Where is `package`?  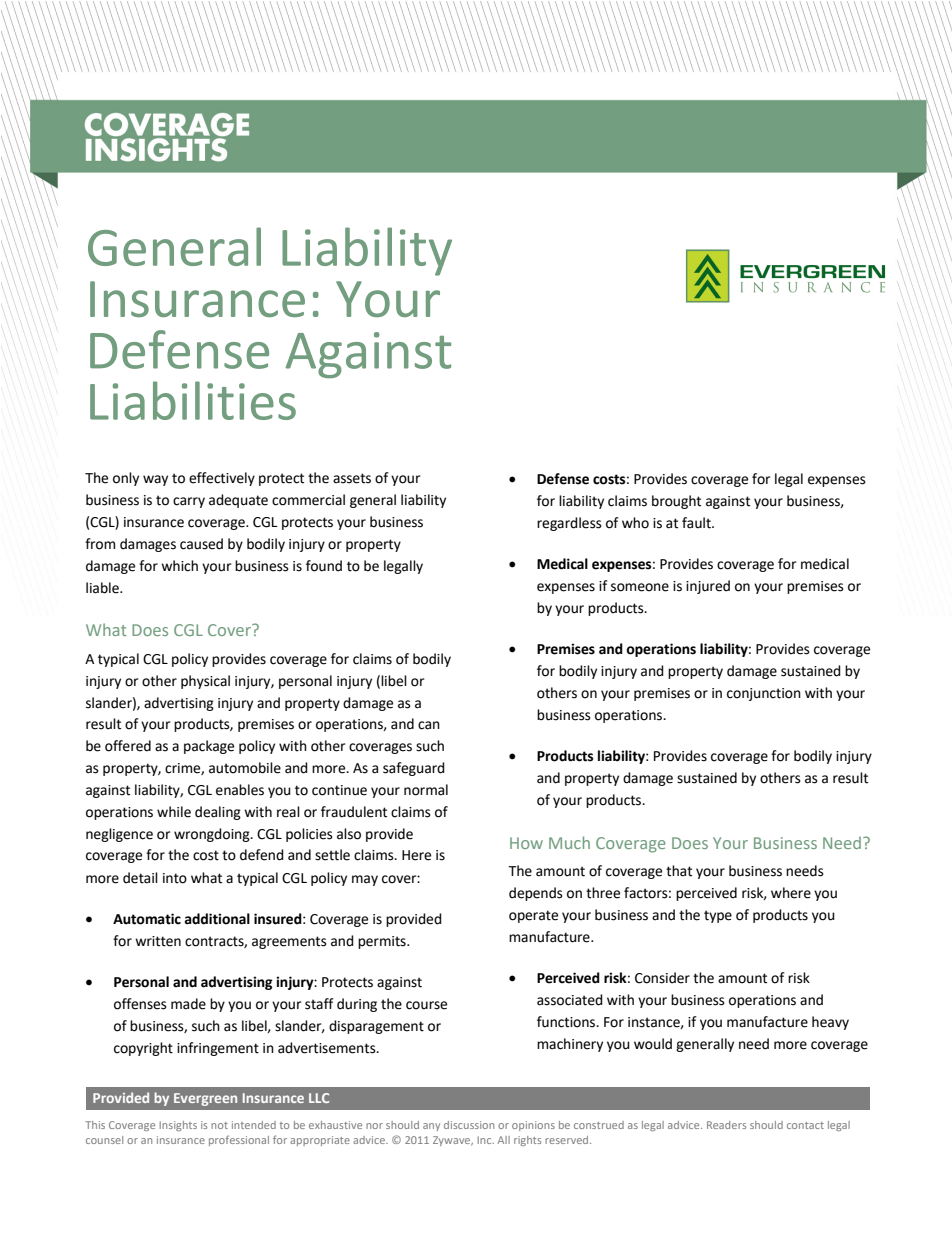 package is located at coordinates (209, 747).
